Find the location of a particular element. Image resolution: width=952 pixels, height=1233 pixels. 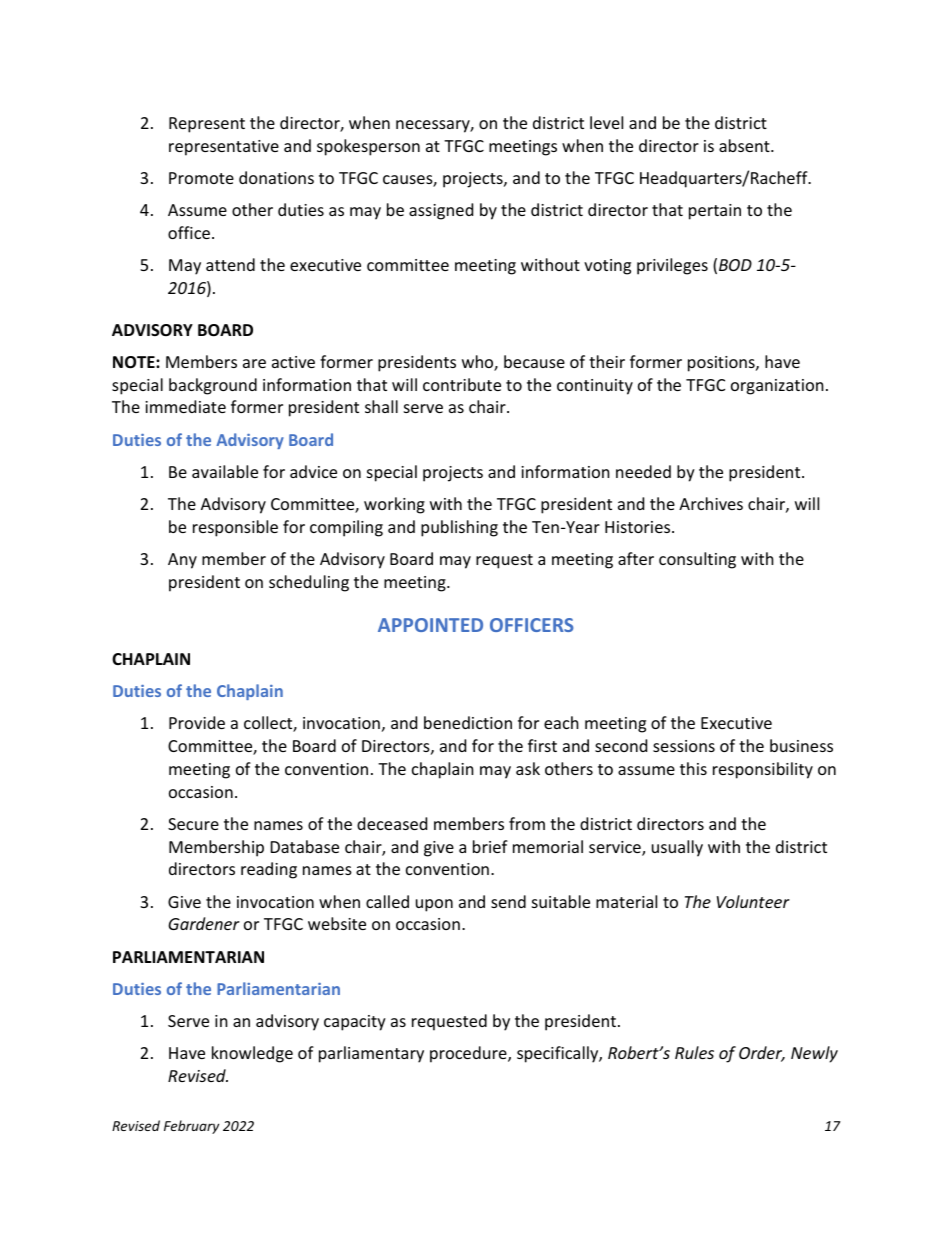

absent is located at coordinates (745, 145).
